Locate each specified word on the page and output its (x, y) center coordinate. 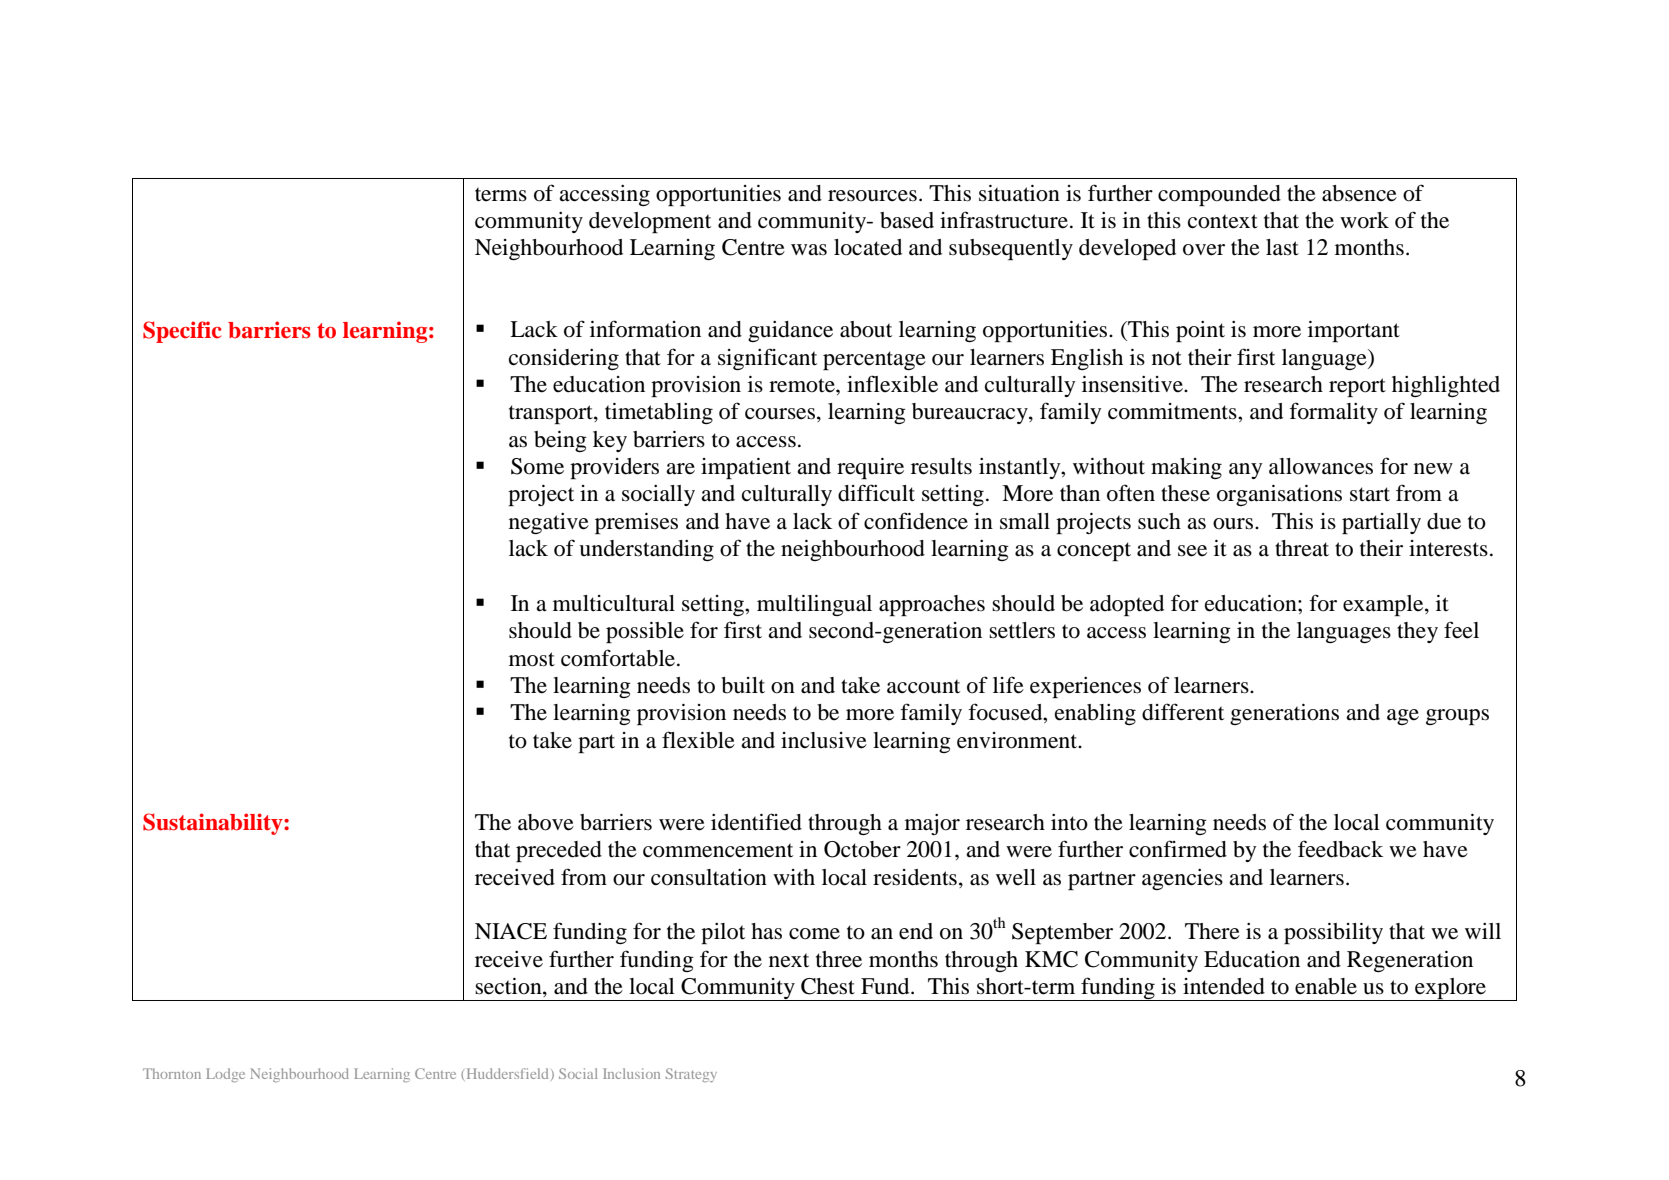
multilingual (814, 605)
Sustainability (214, 824)
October (862, 849)
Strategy (691, 1075)
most (532, 659)
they (1417, 632)
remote (803, 385)
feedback (1340, 849)
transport (552, 414)
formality (1333, 413)
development (650, 222)
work (1364, 220)
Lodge (225, 1075)
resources (872, 196)
